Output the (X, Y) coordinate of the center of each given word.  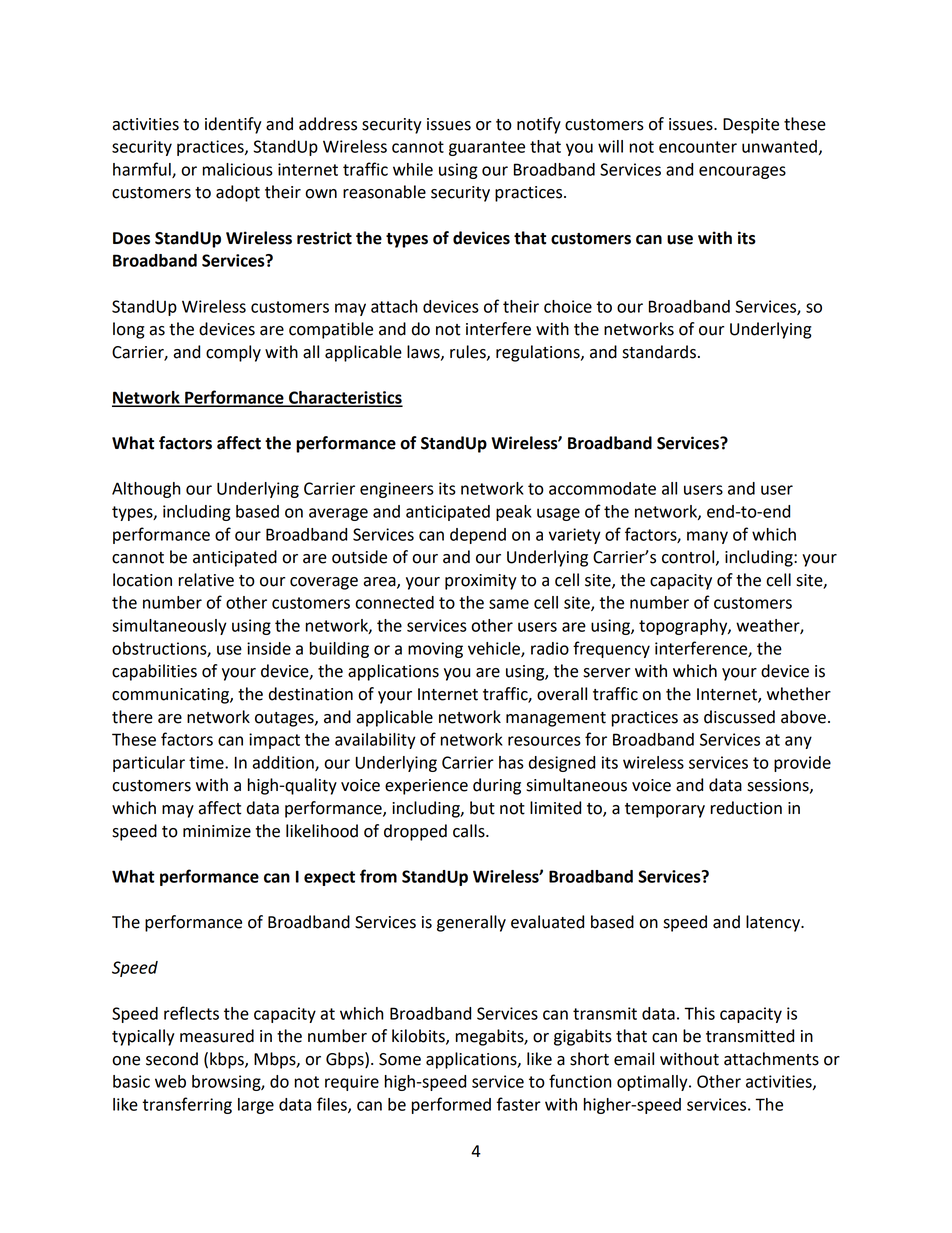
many (707, 537)
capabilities (154, 672)
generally (471, 923)
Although (146, 490)
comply (233, 353)
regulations (539, 353)
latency (774, 923)
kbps (228, 1060)
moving (435, 650)
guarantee (487, 148)
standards (659, 352)
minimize (217, 831)
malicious (238, 169)
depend (478, 536)
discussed (739, 717)
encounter (698, 147)
